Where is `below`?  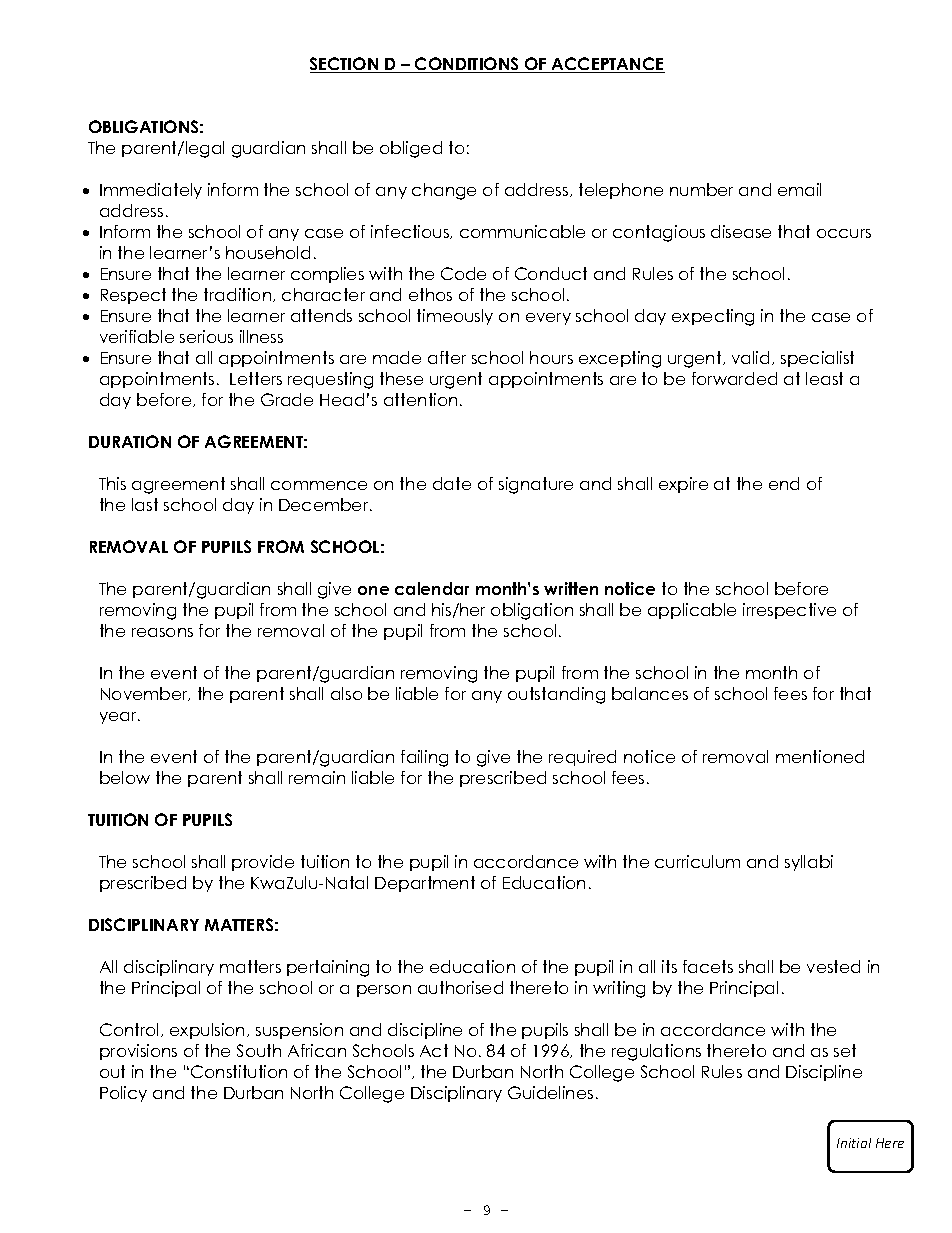
below is located at coordinates (125, 777).
